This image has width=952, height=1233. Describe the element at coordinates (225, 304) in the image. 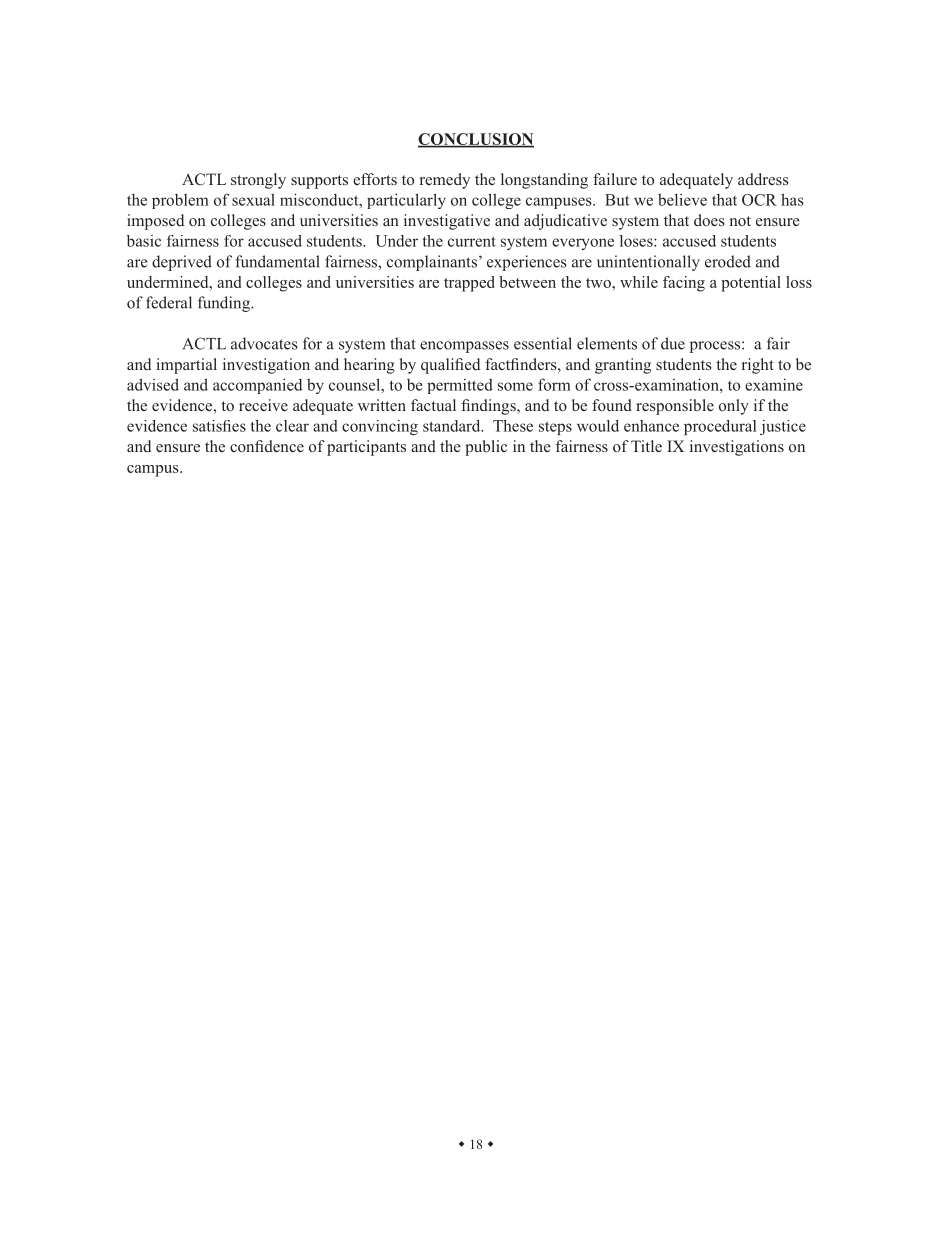

I see `funding` at that location.
